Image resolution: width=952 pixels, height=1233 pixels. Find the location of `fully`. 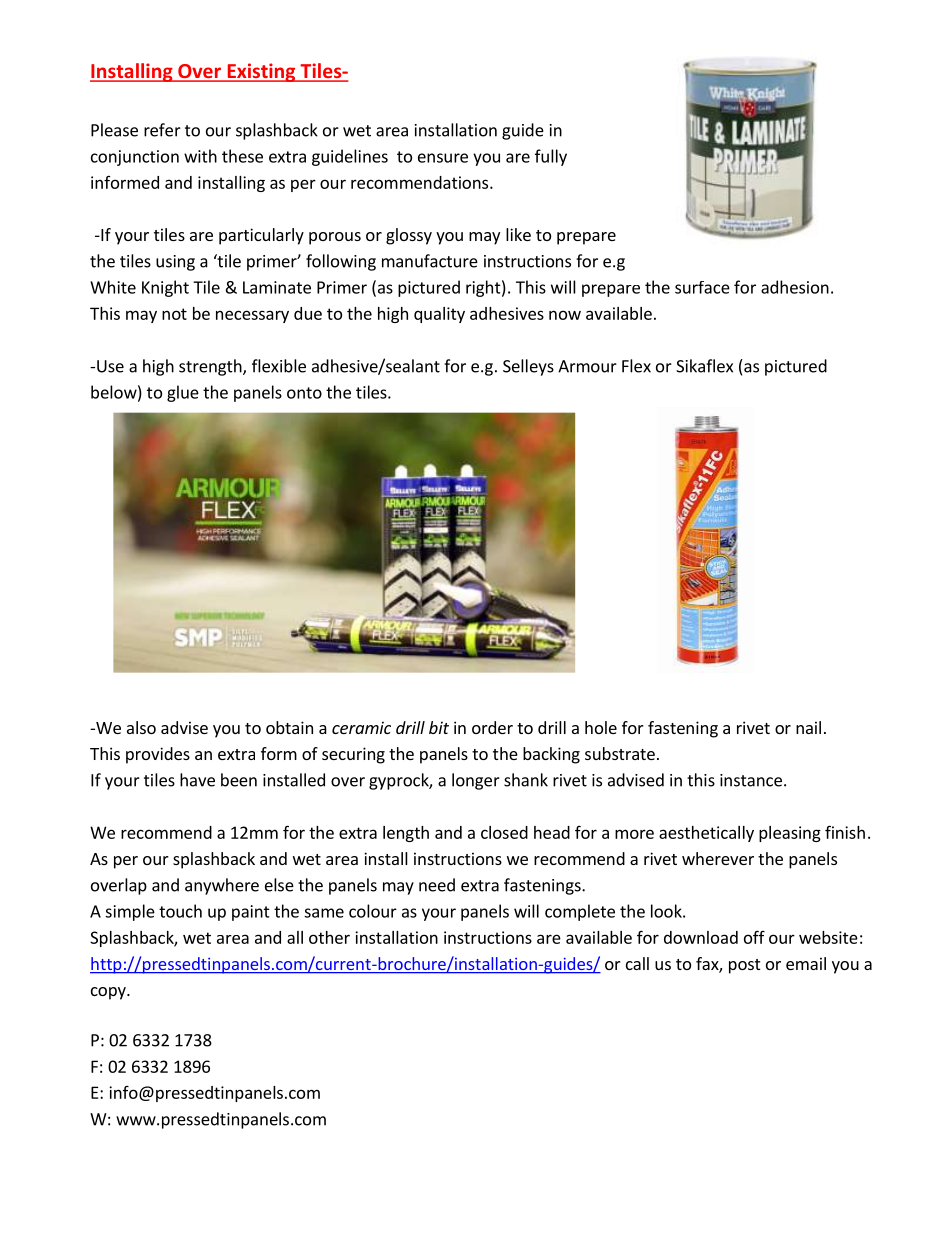

fully is located at coordinates (551, 157).
